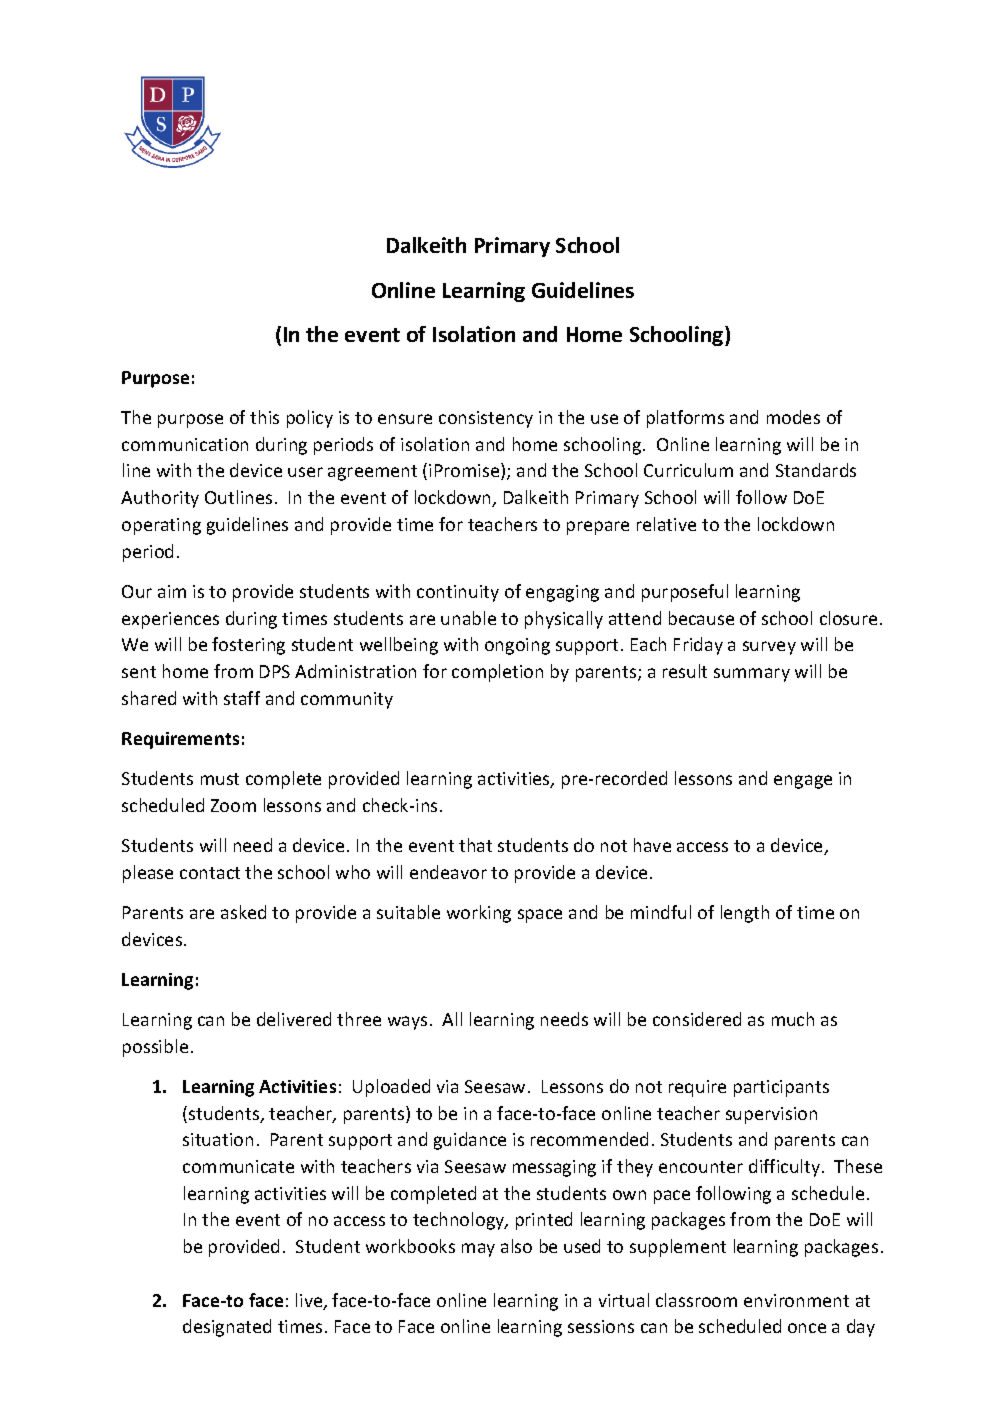 The width and height of the screenshot is (1006, 1422). I want to click on consistency, so click(486, 419).
